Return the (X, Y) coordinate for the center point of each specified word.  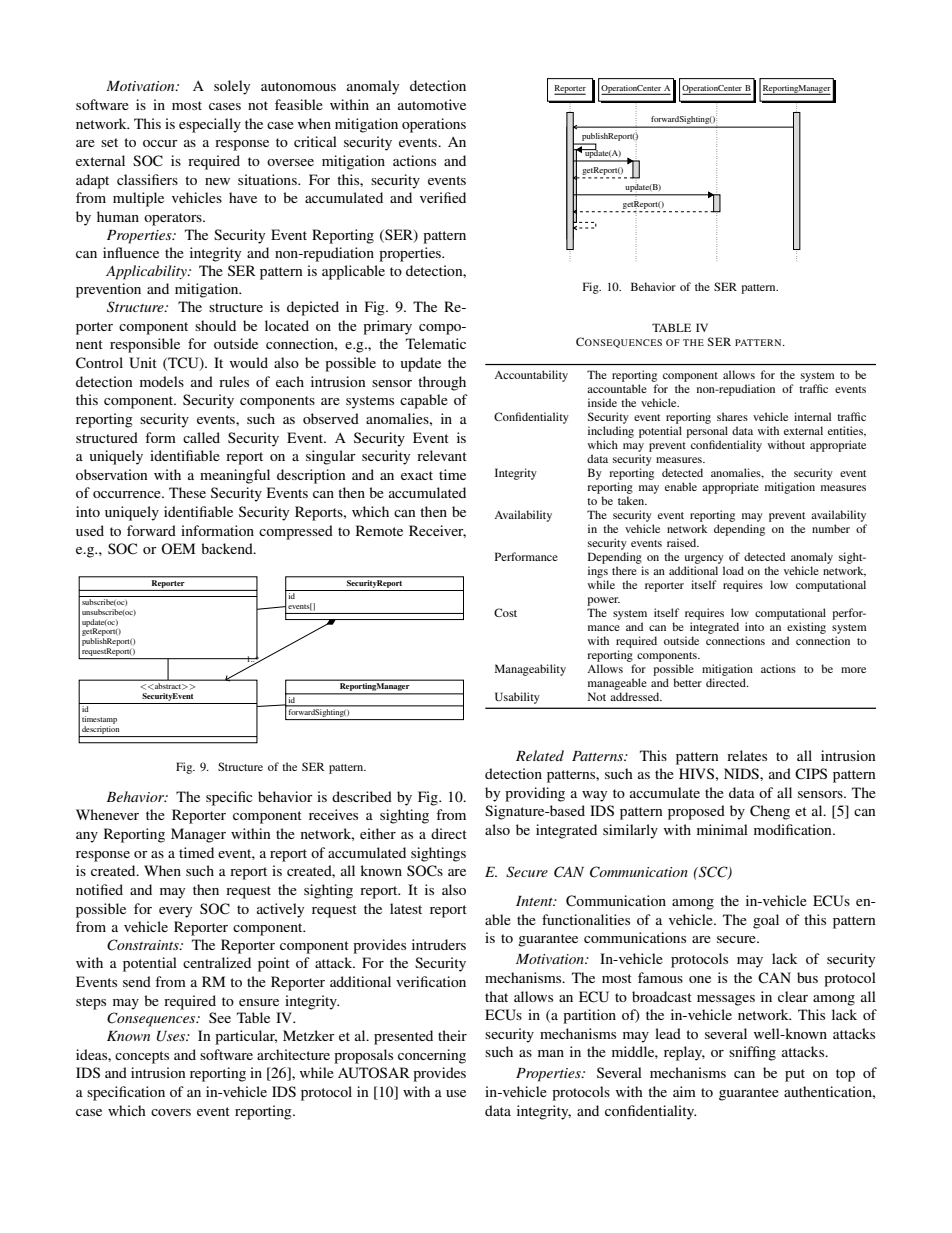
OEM (178, 548)
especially (210, 125)
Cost (505, 612)
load (733, 570)
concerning (432, 1056)
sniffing (752, 1053)
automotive (432, 104)
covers (171, 1112)
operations (434, 125)
